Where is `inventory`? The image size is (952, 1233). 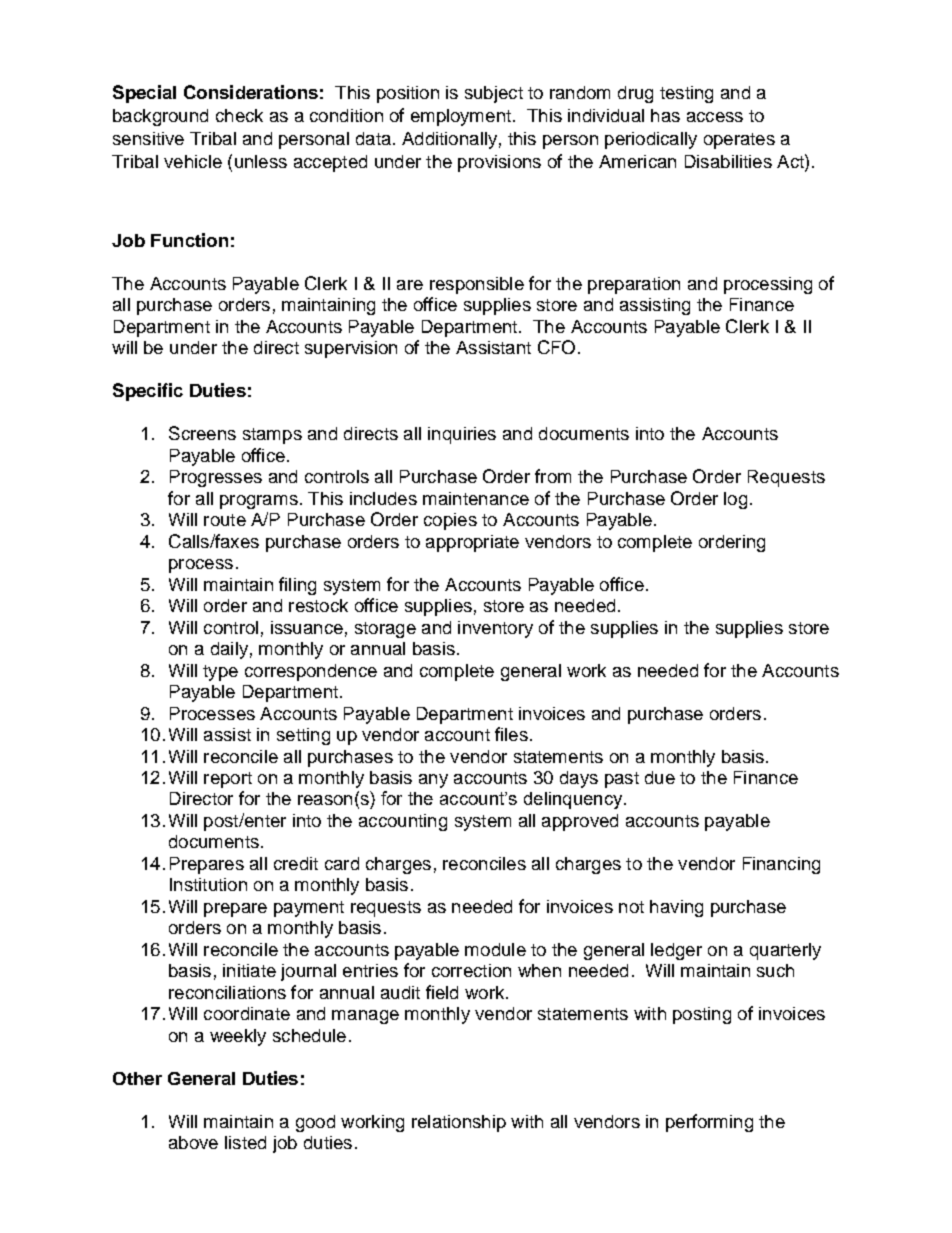 inventory is located at coordinates (495, 629).
